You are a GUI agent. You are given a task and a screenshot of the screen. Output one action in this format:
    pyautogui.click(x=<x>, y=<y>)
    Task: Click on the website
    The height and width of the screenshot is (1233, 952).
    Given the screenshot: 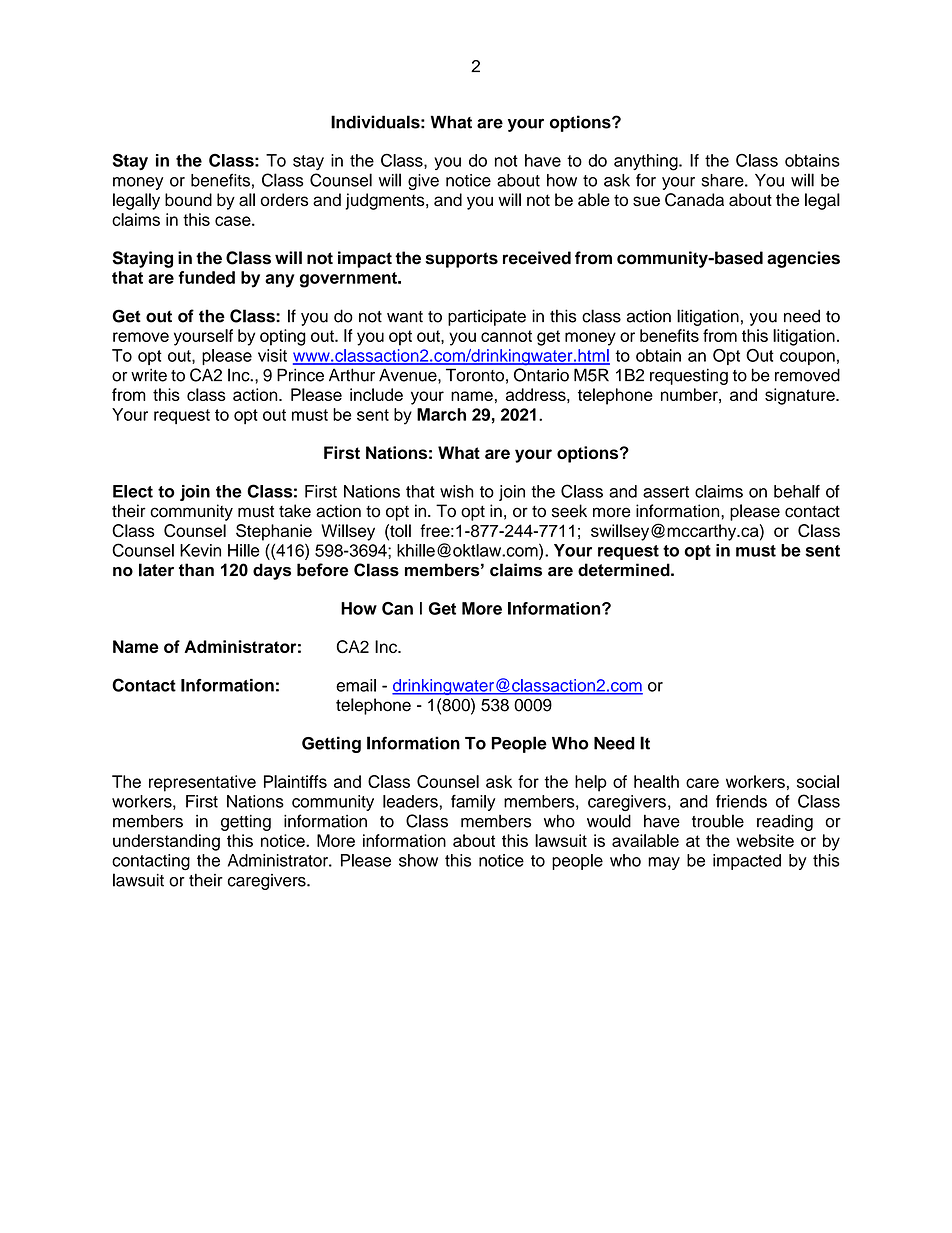 What is the action you would take?
    pyautogui.click(x=765, y=840)
